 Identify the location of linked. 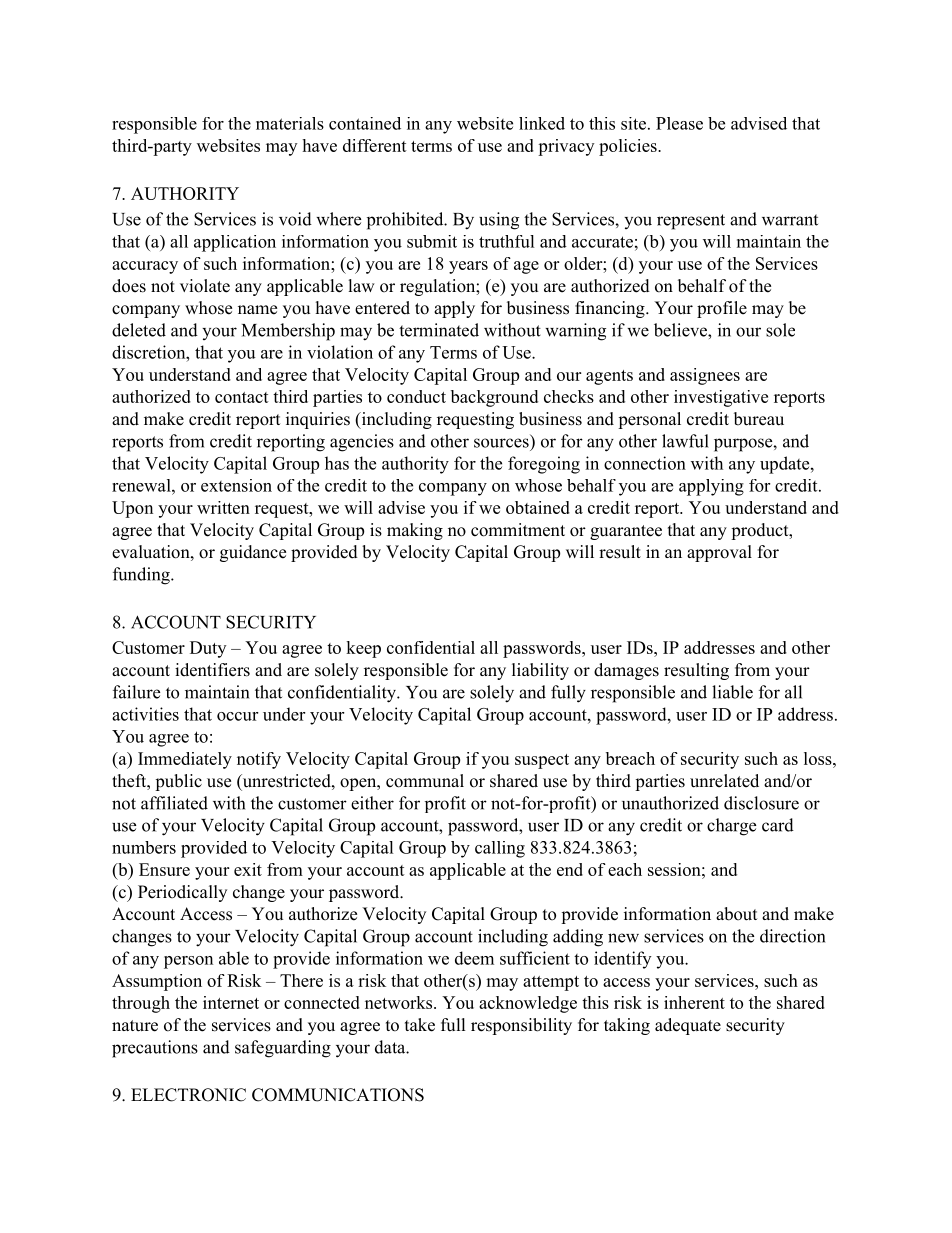
(542, 123).
